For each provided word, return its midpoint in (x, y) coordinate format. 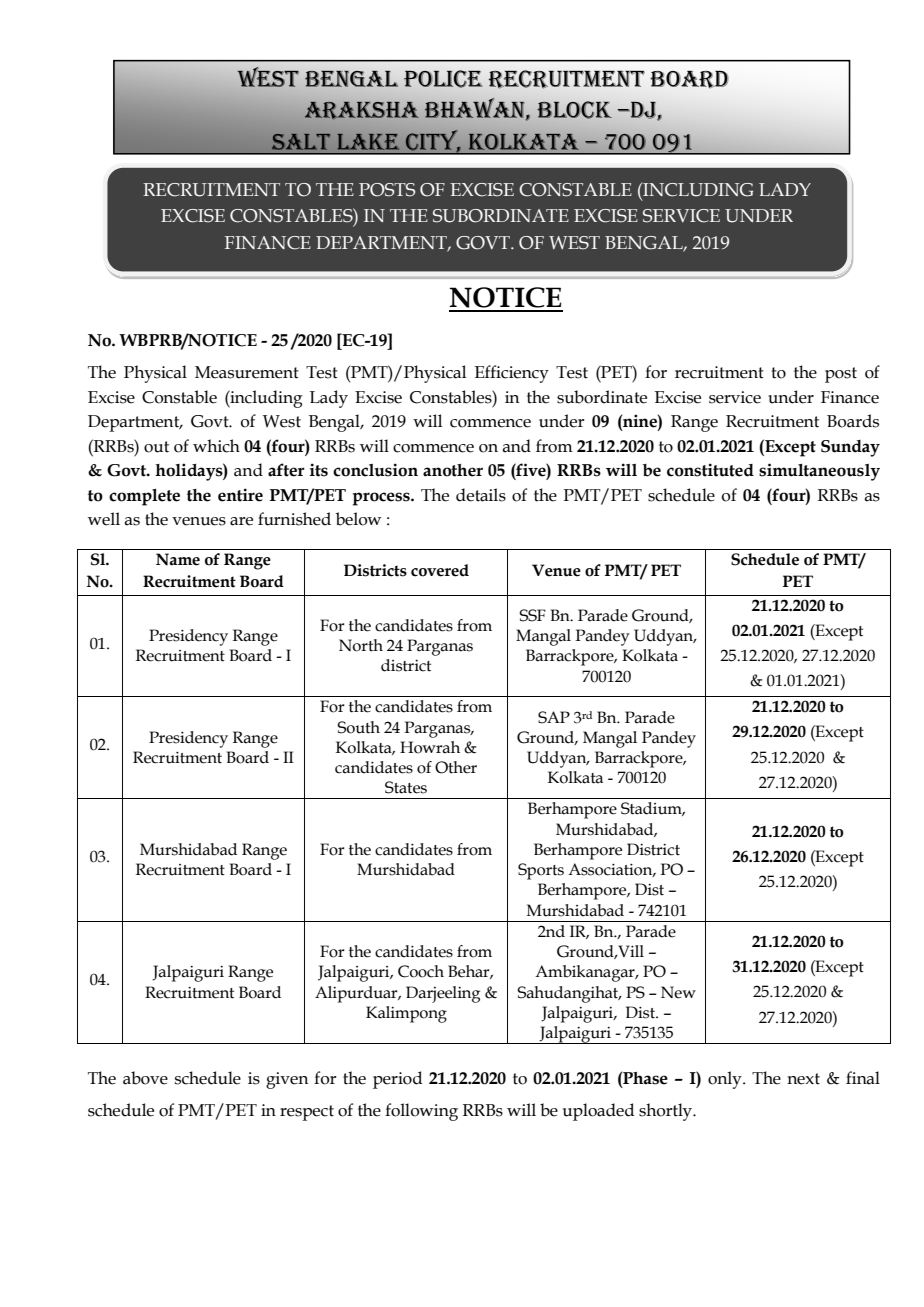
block (574, 110)
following (421, 1112)
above (145, 1078)
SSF (532, 615)
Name (178, 559)
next (803, 1079)
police (443, 79)
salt (301, 142)
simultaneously (819, 472)
